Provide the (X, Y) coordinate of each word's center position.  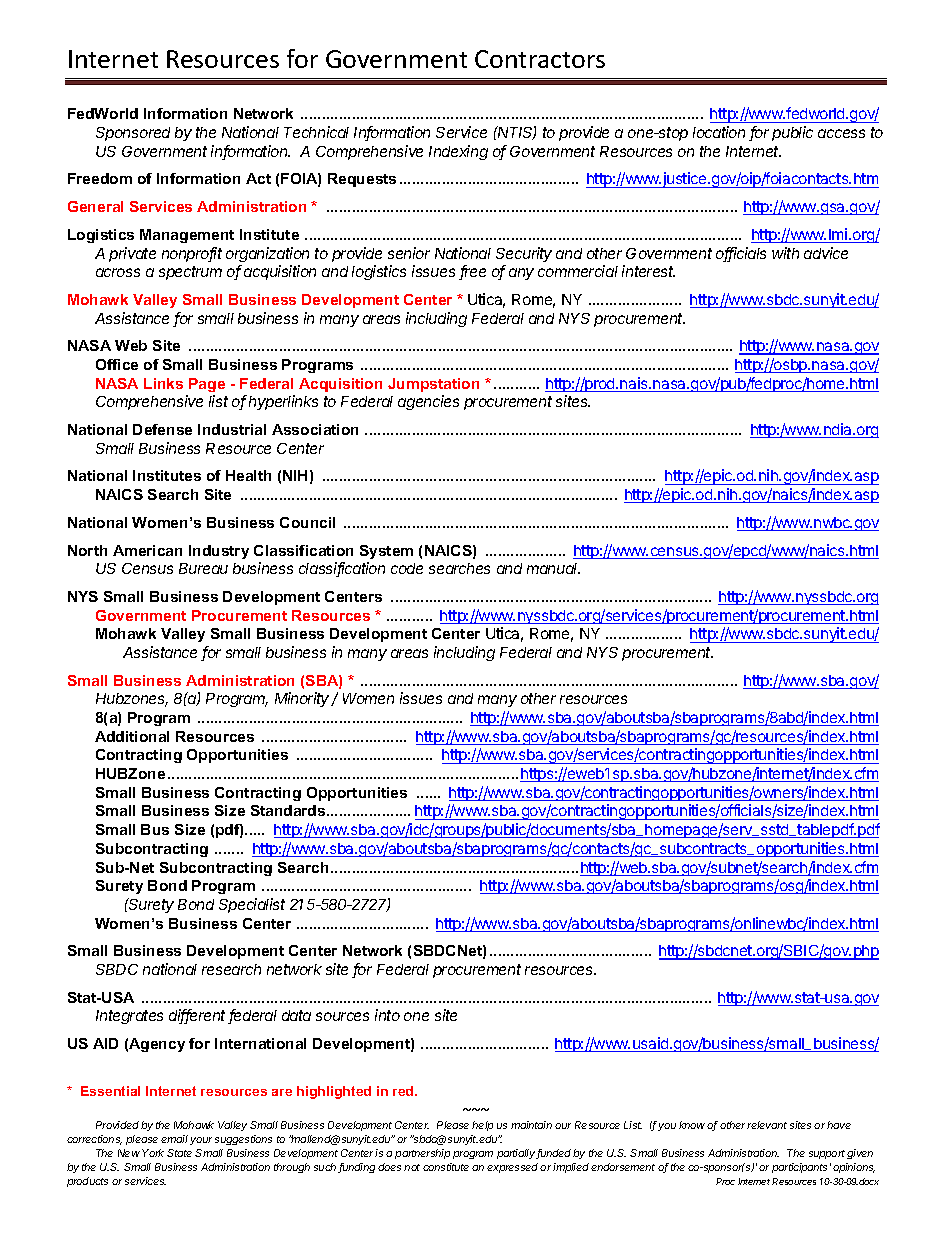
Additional (132, 736)
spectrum (190, 273)
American (147, 550)
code (407, 568)
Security (524, 254)
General (95, 206)
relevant (767, 1125)
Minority (304, 699)
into (387, 1015)
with (785, 253)
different (199, 1016)
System (386, 552)
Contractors (540, 59)
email (174, 1139)
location (719, 132)
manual (553, 568)
